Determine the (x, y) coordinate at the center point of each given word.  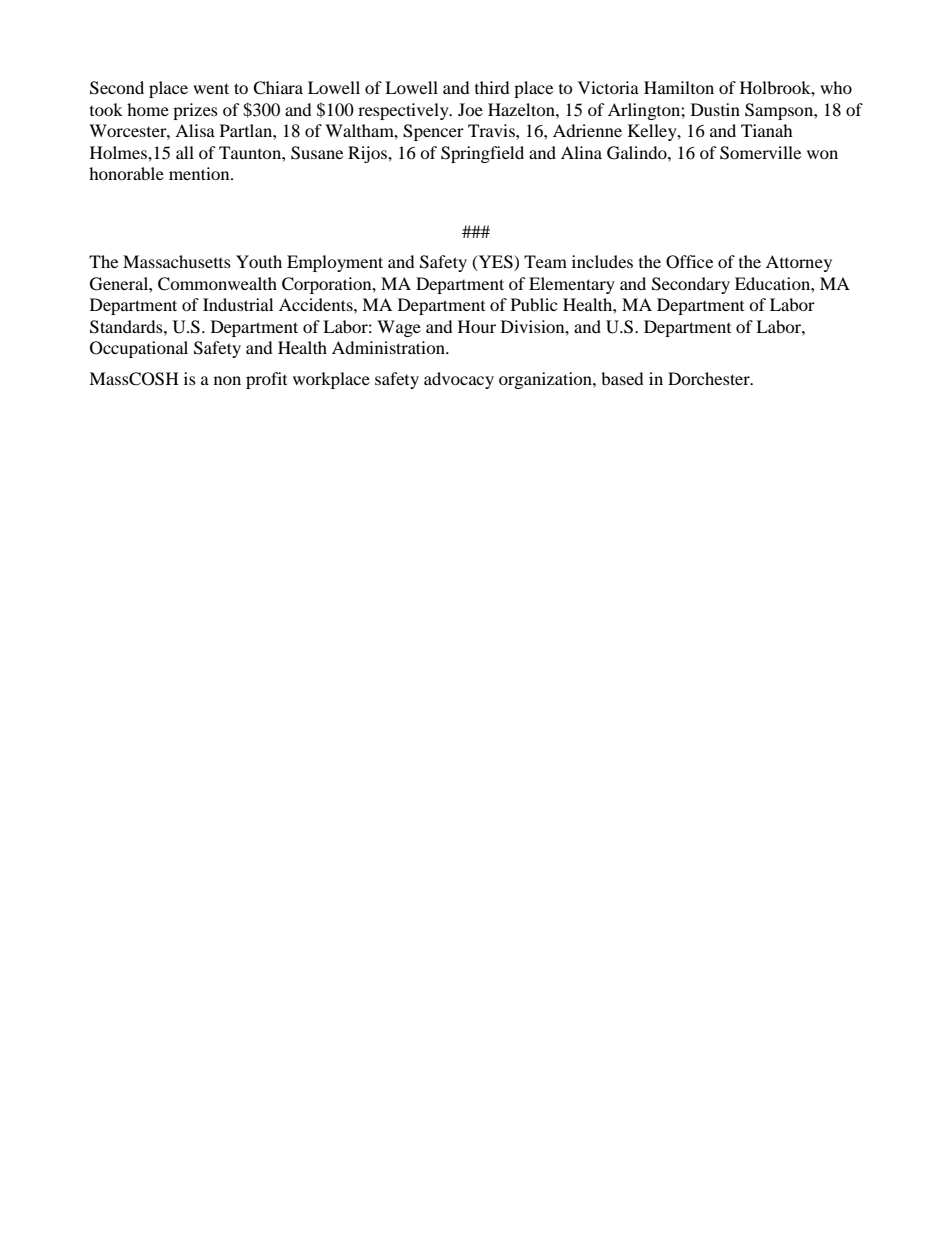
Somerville (760, 153)
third (492, 87)
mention (200, 173)
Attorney (799, 263)
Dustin (715, 109)
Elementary (572, 285)
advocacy (459, 380)
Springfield (482, 154)
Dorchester (710, 378)
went (211, 88)
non (227, 380)
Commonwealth (217, 284)
